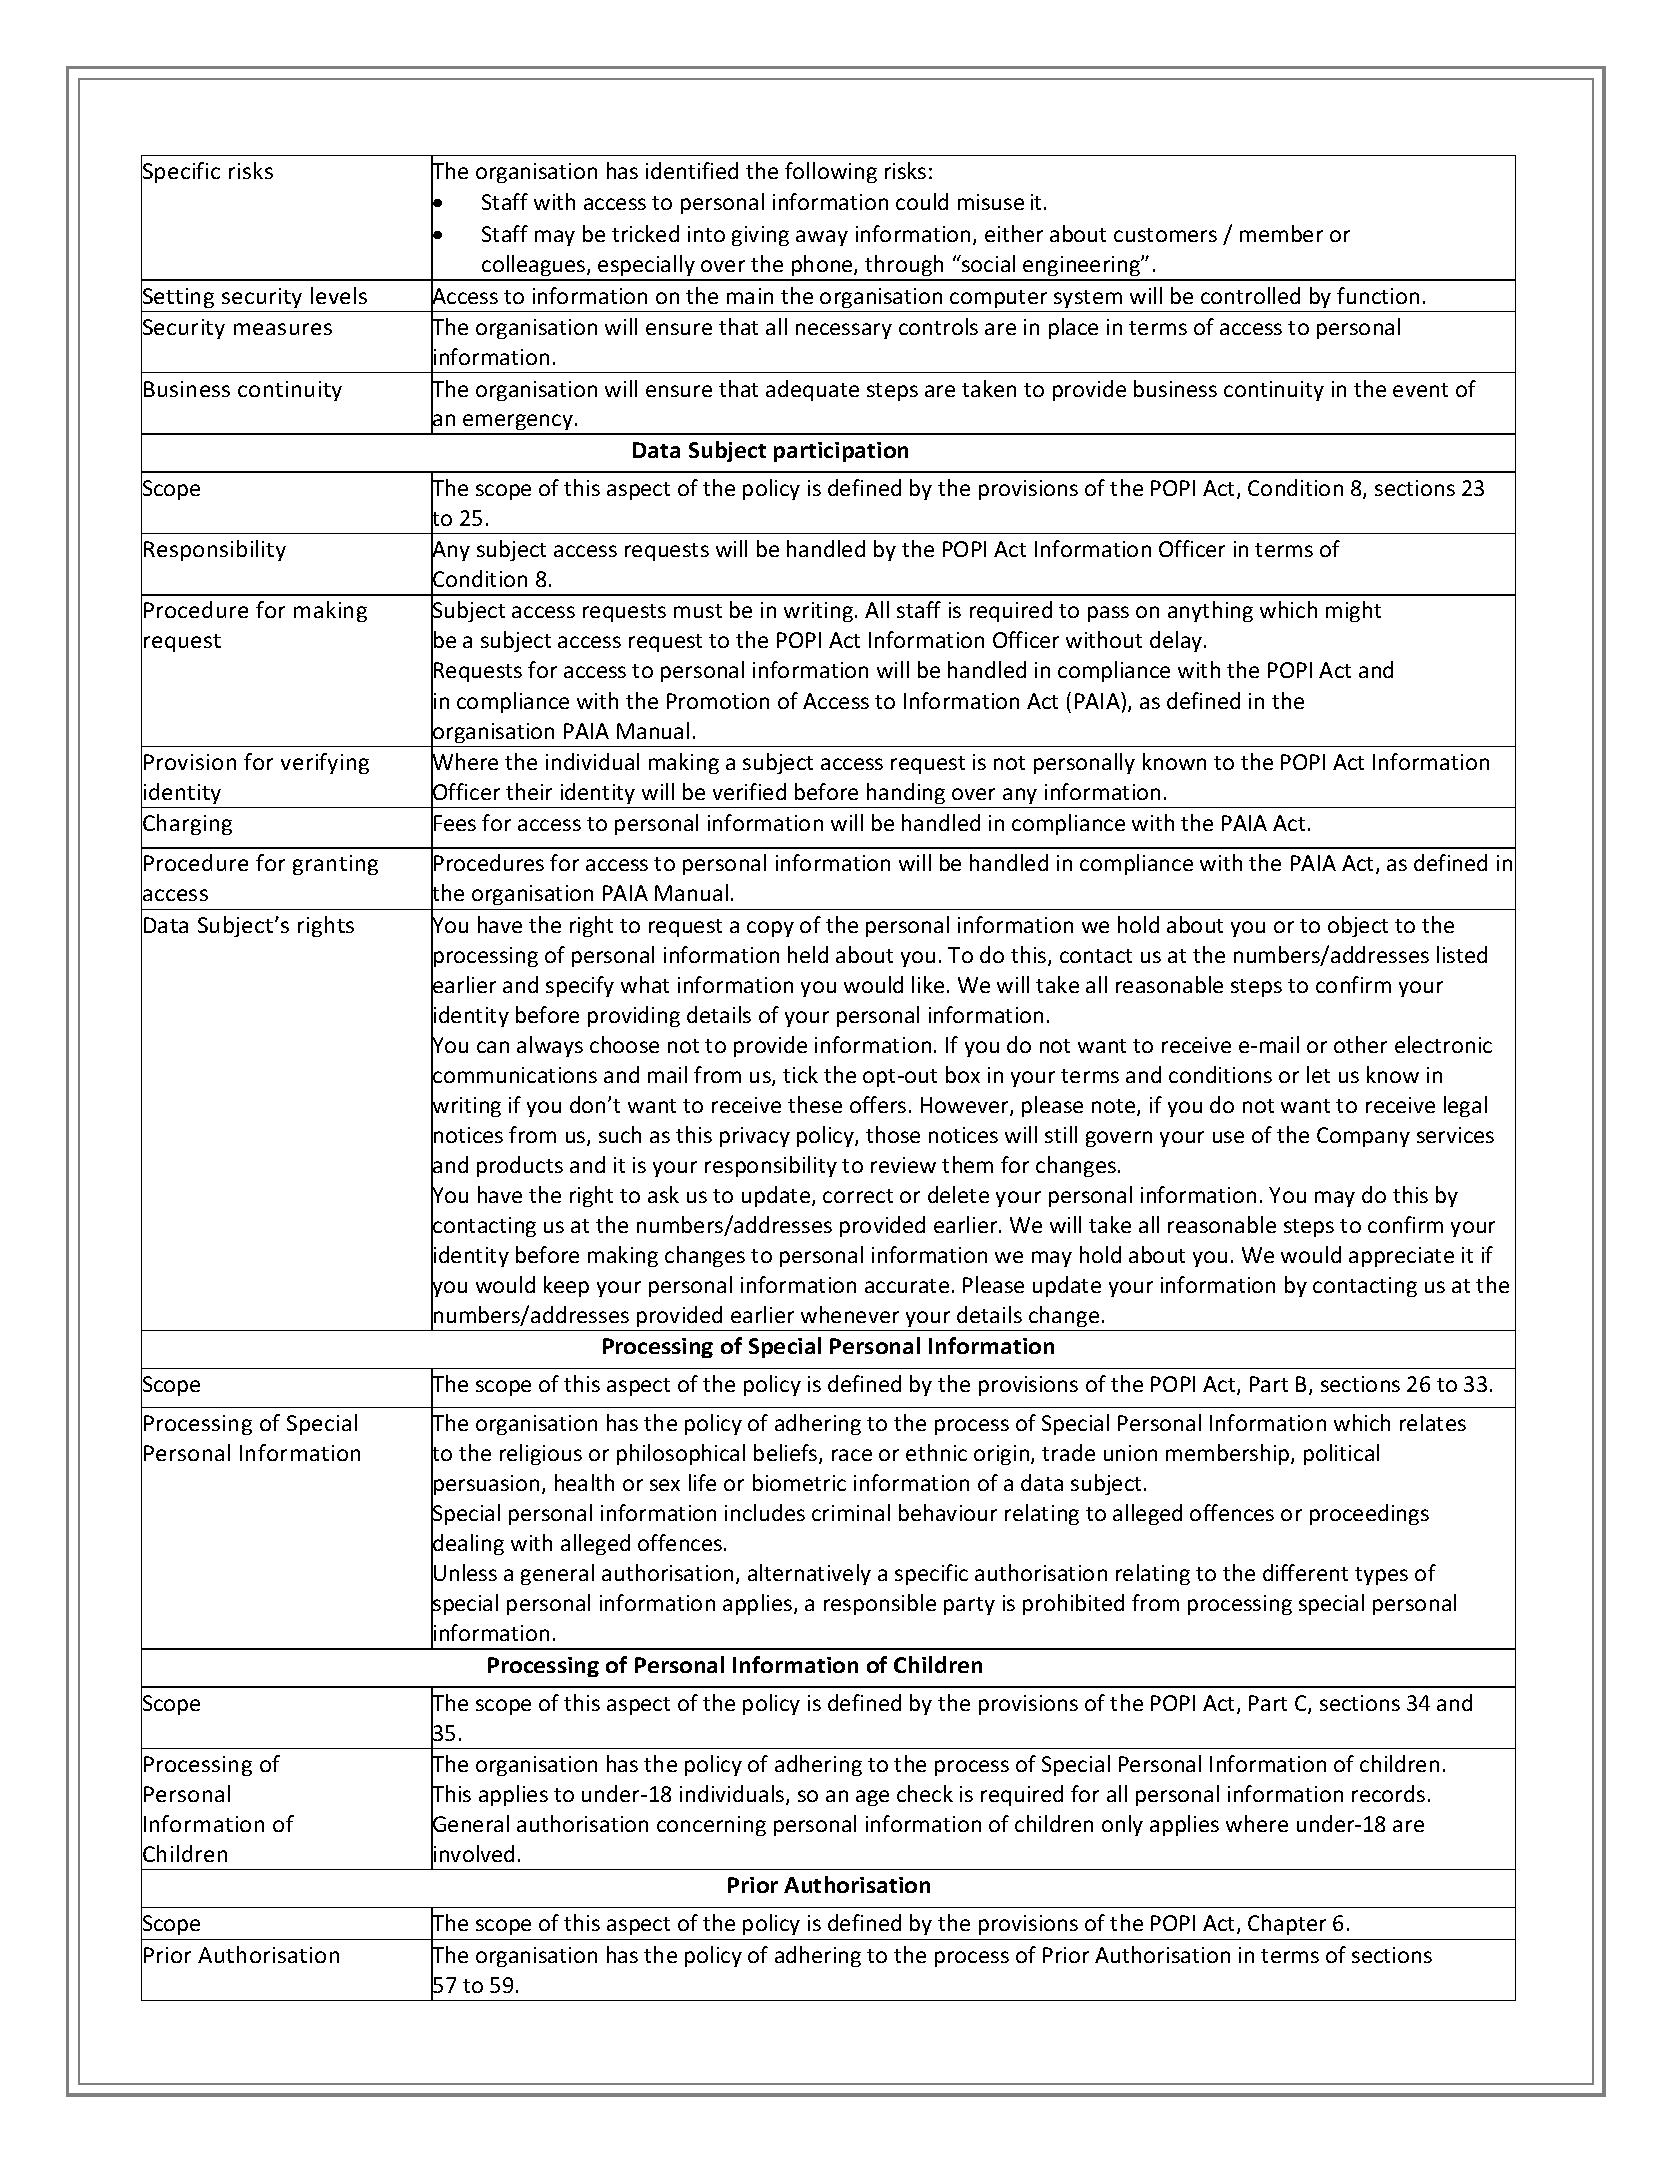 This document has width=1671, height=2162. I want to click on granting, so click(335, 865).
